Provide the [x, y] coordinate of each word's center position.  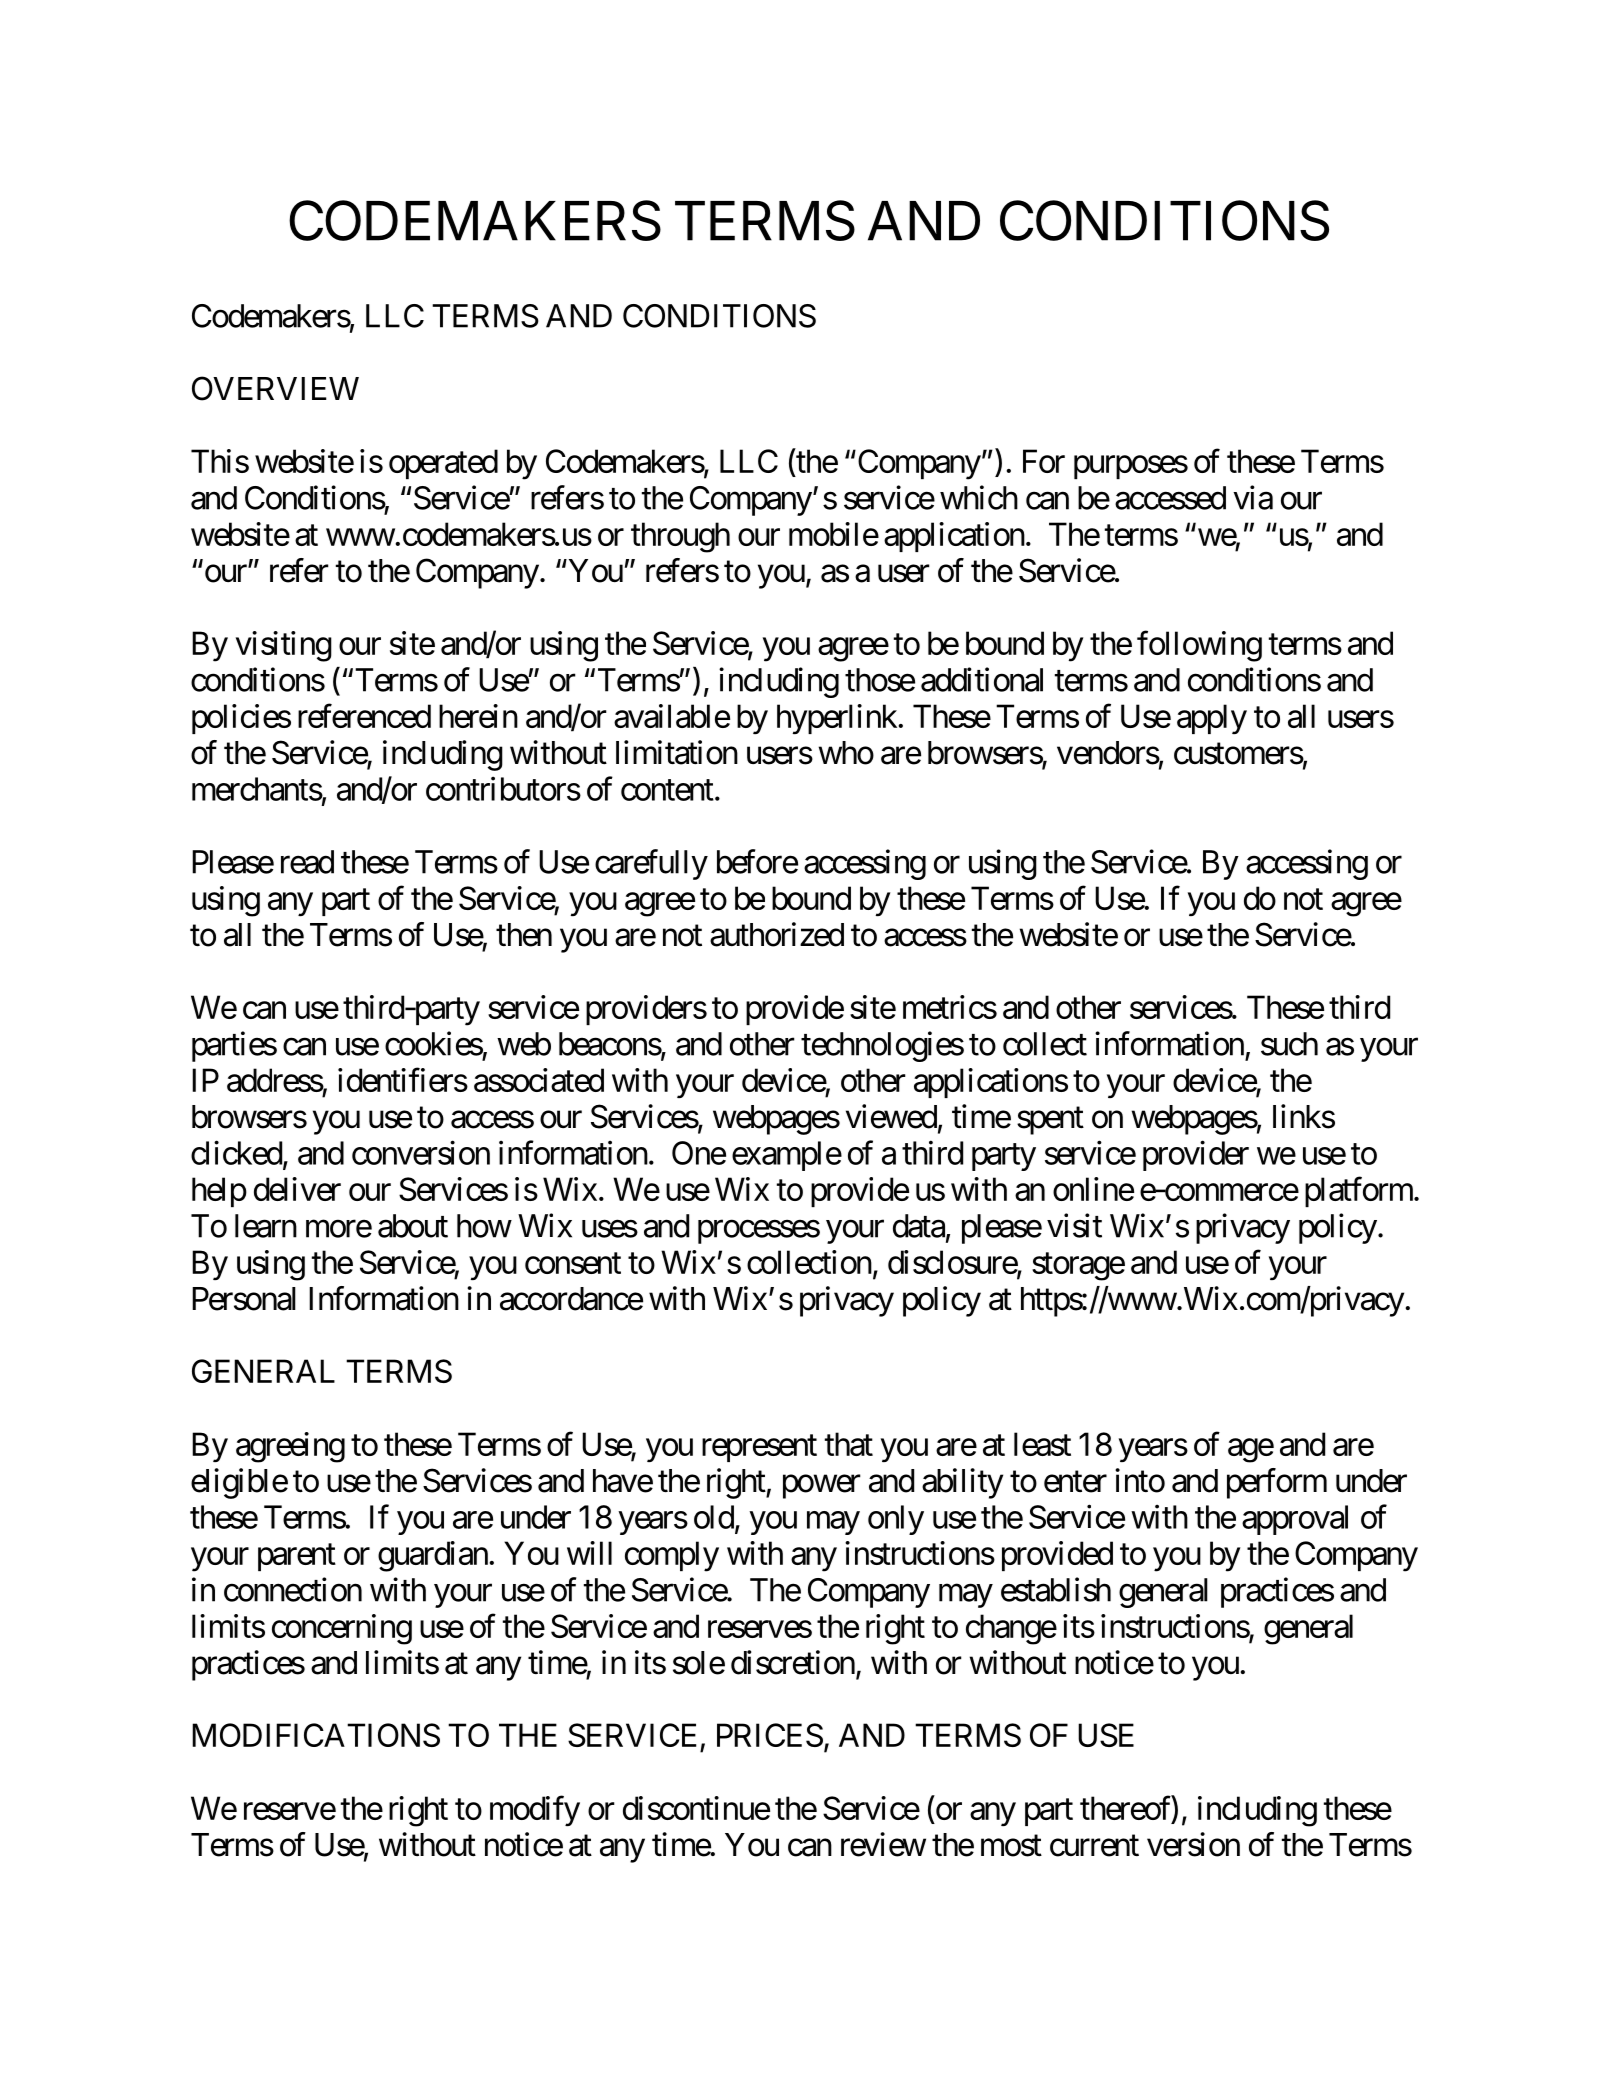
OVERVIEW [275, 388]
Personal [244, 1299]
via [1253, 497]
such [1289, 1044]
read [307, 862]
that [849, 1444]
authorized [777, 934]
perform [1277, 1483]
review [883, 1844]
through [680, 537]
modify [535, 1811]
